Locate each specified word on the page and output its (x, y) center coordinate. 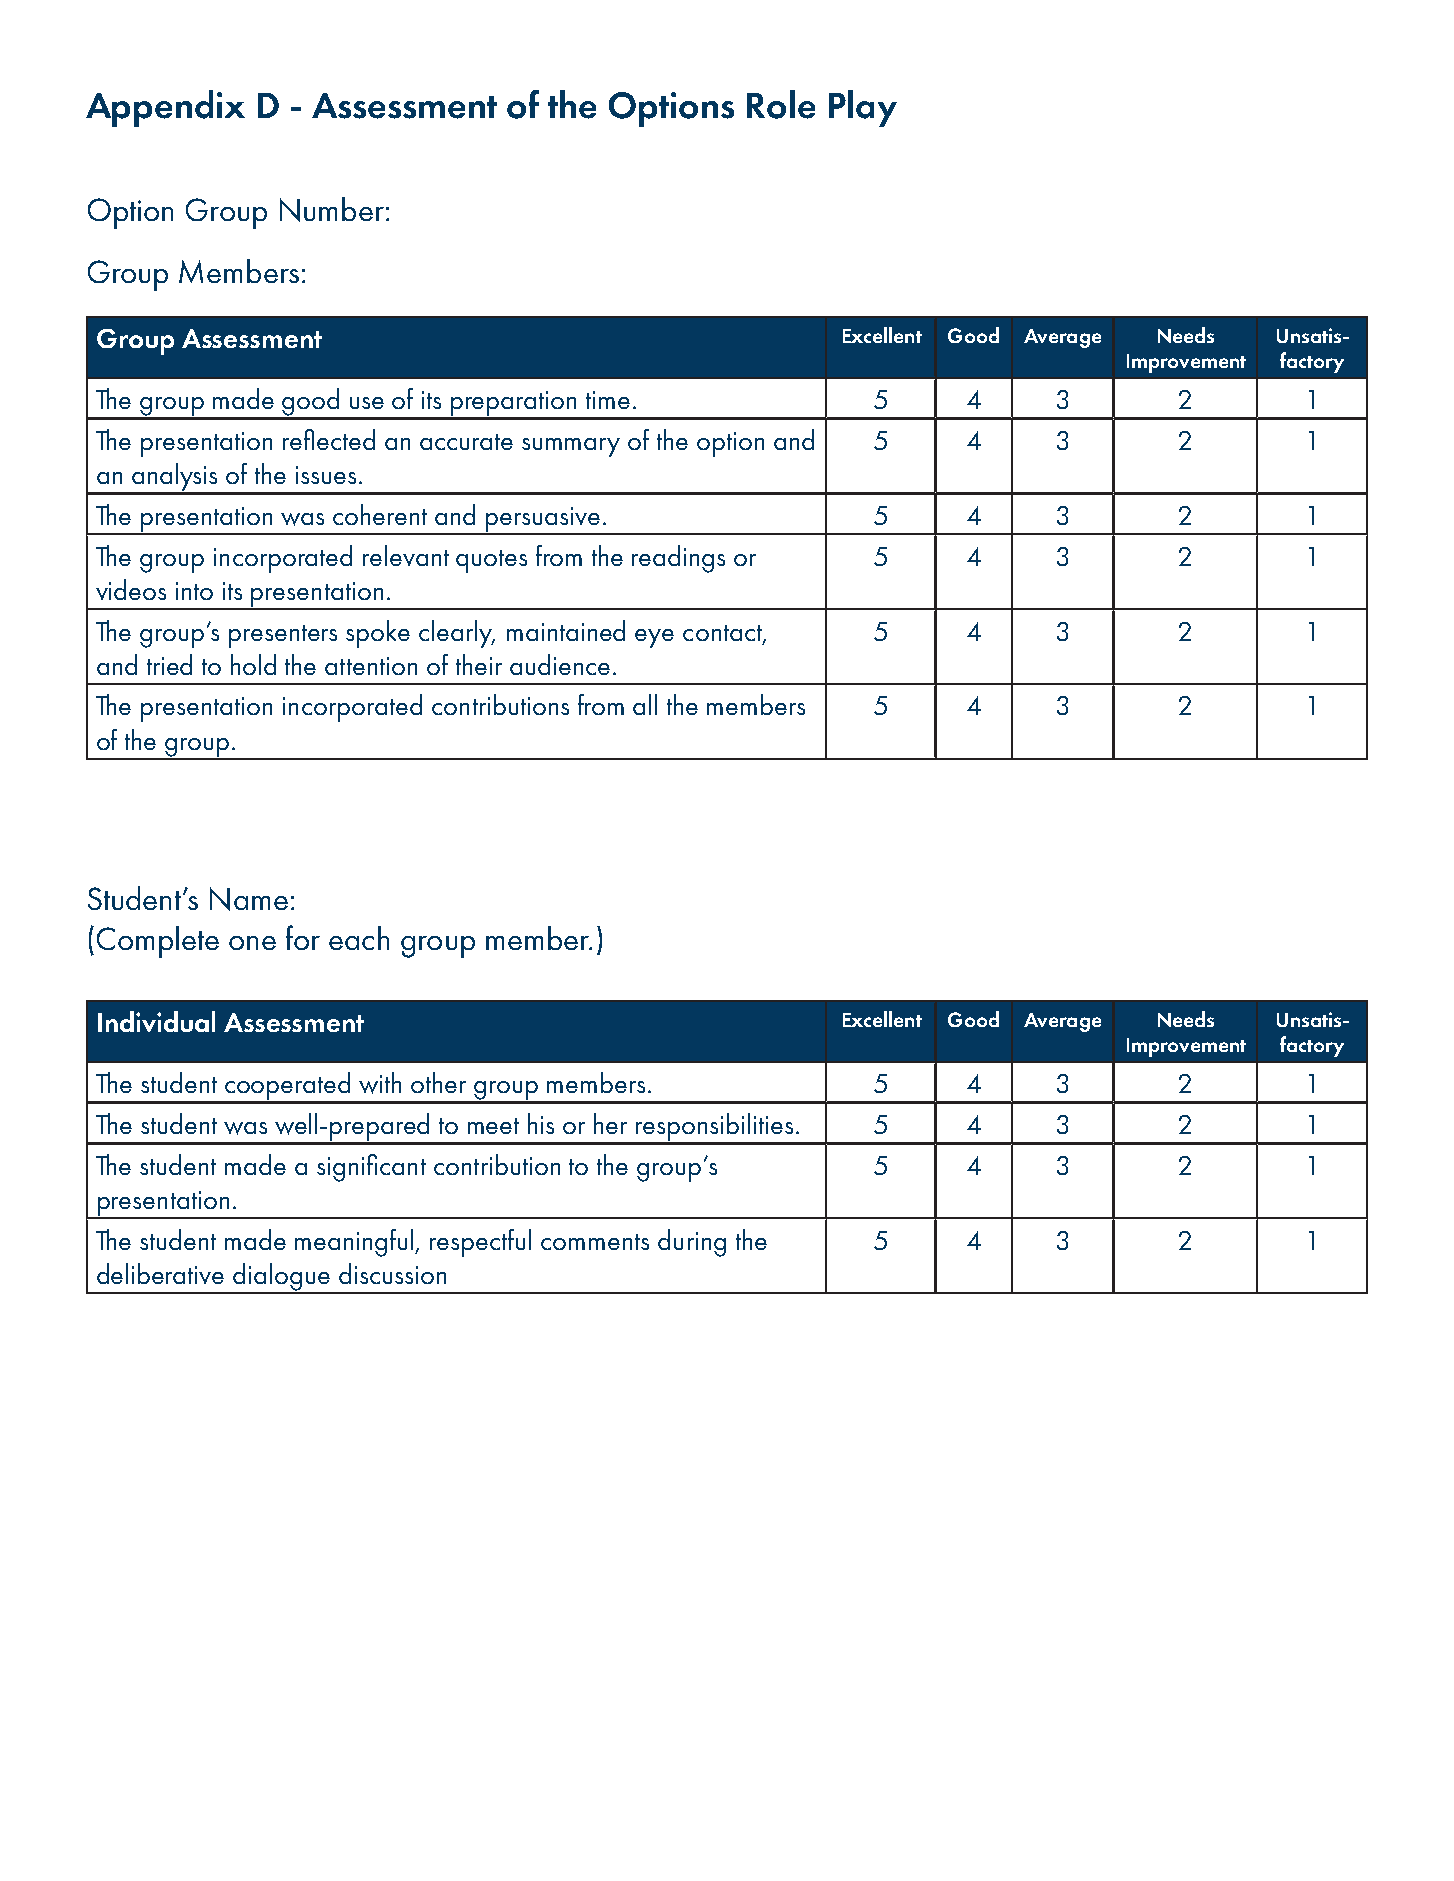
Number (332, 209)
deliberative (160, 1273)
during (692, 1243)
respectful (480, 1243)
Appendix (165, 108)
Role (781, 104)
